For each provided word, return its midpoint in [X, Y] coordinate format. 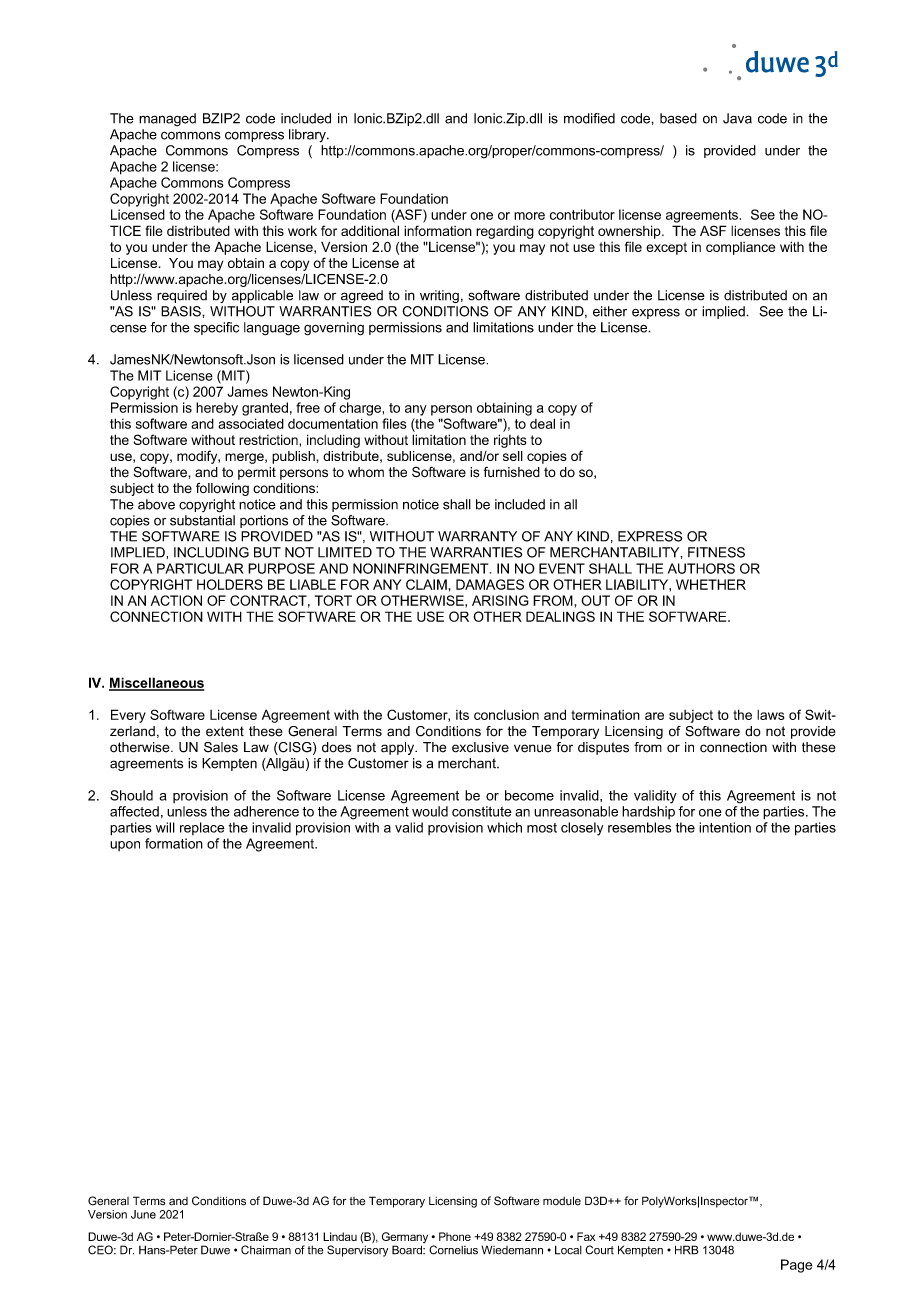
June [143, 1214]
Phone [455, 1236]
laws [771, 715]
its [462, 715]
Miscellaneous [156, 683]
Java [737, 118]
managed [167, 120]
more [529, 216]
